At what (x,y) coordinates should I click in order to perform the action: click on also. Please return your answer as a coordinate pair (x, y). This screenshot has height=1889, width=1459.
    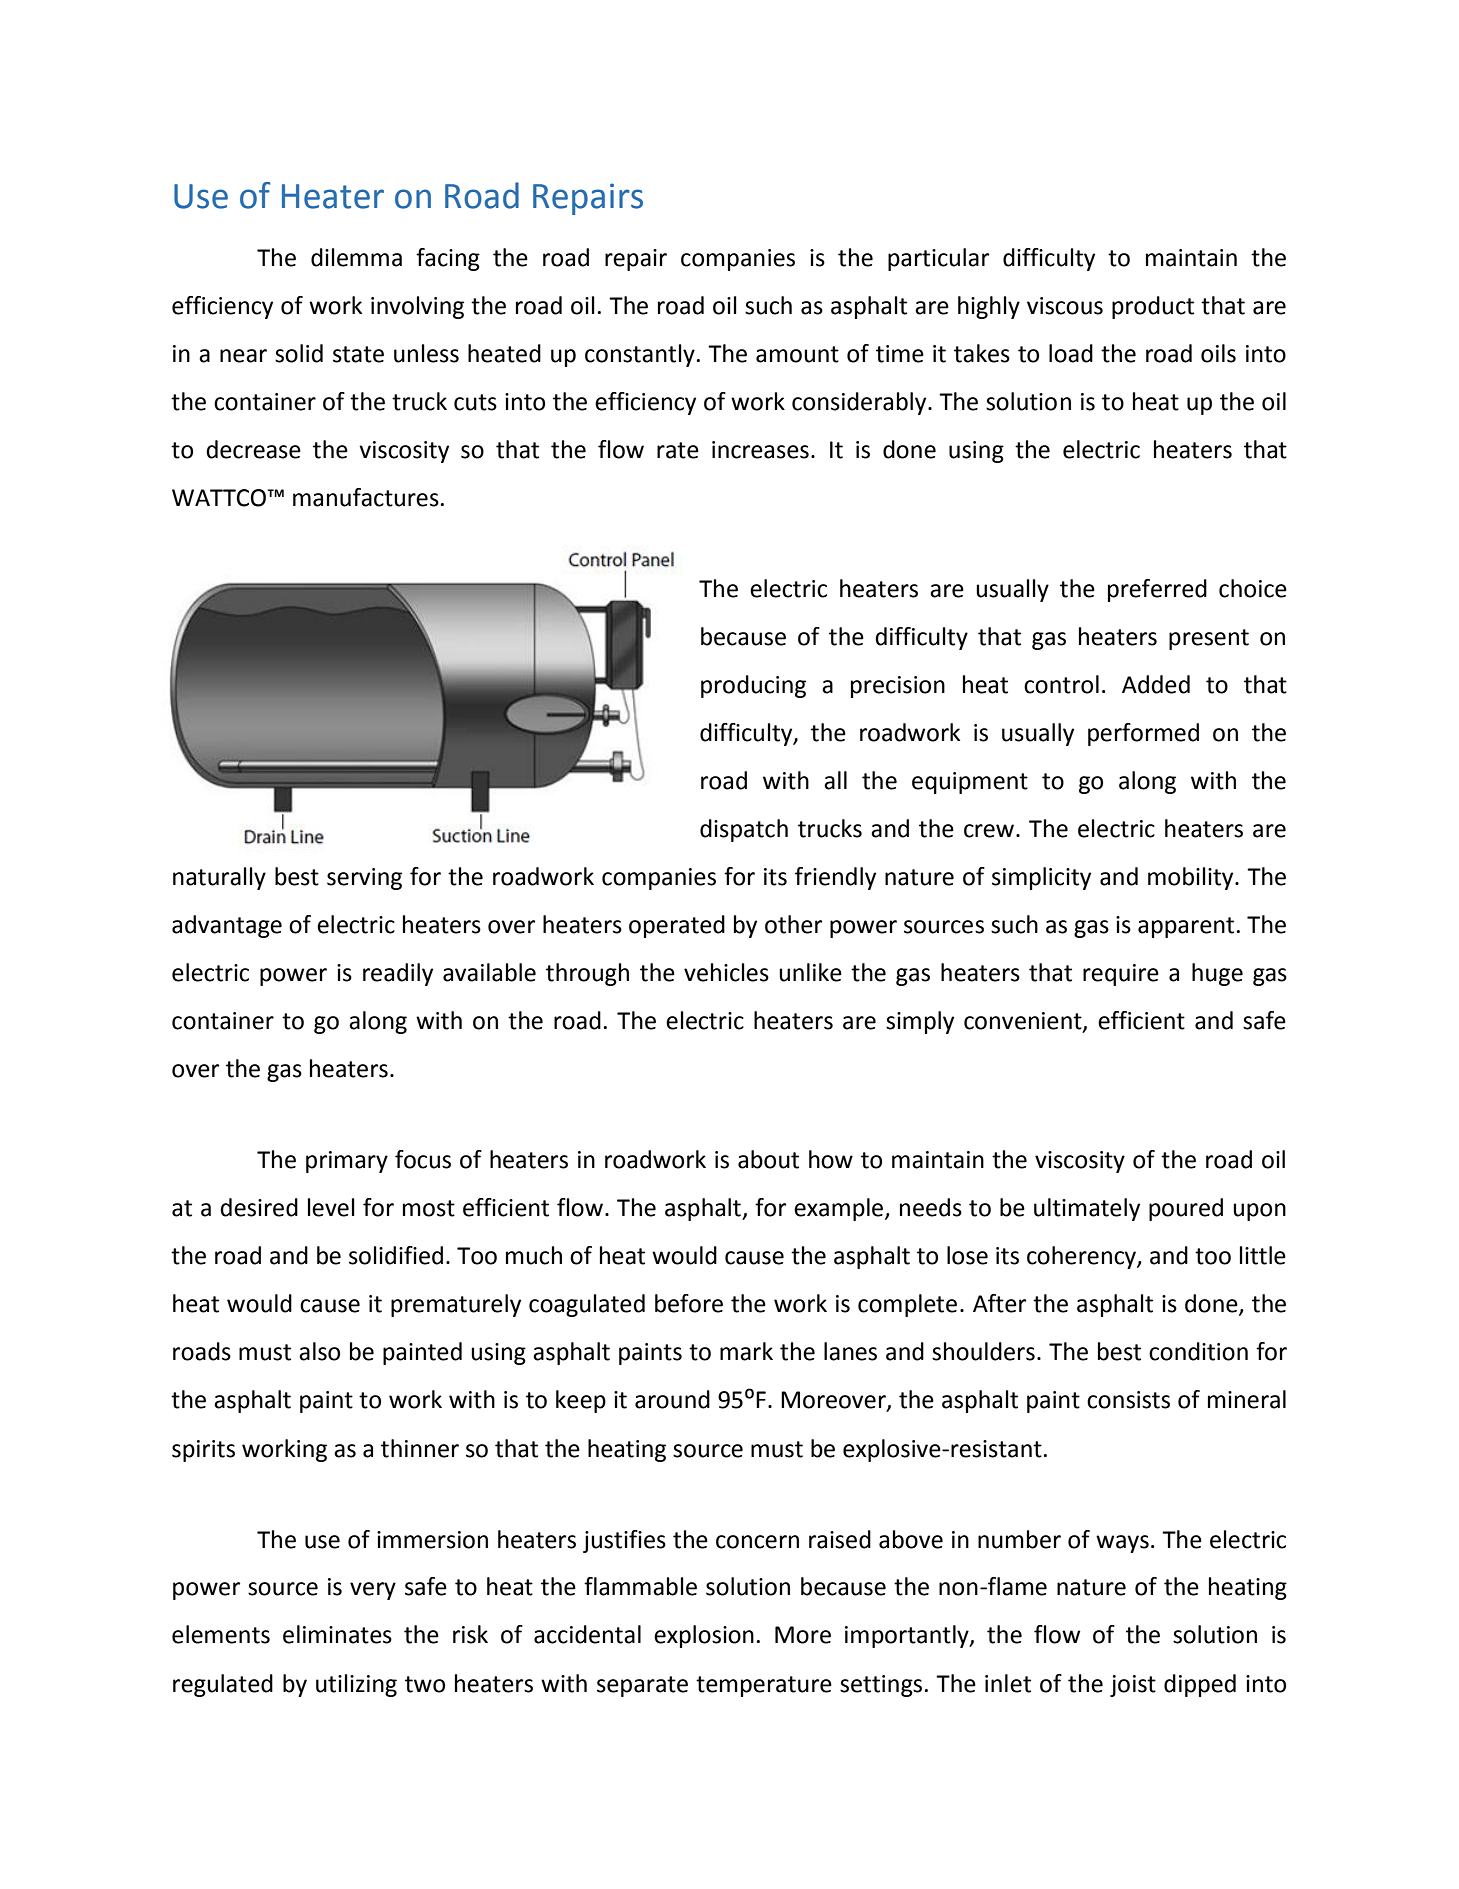
    Looking at the image, I should click on (319, 1351).
